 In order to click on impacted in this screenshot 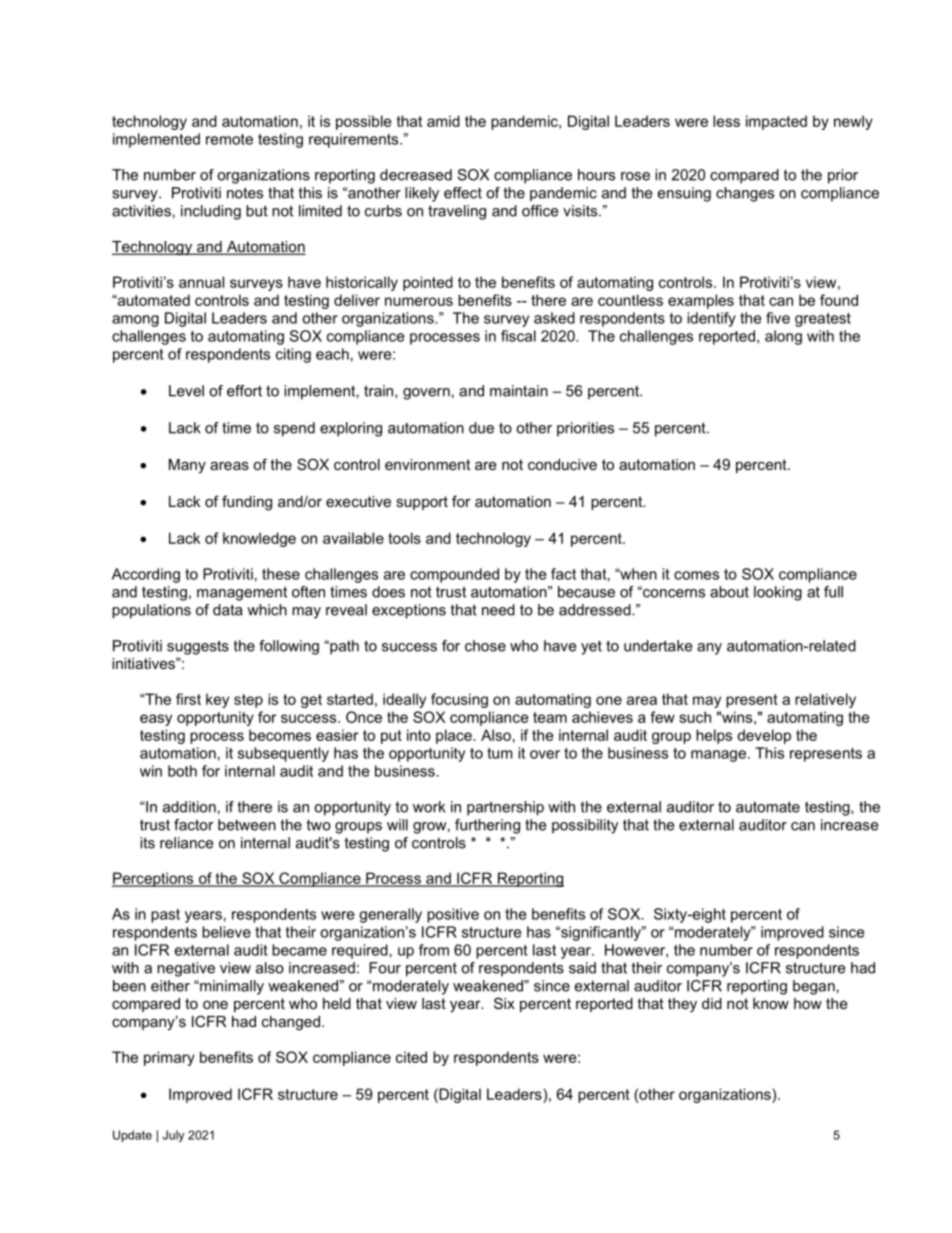, I will do `click(776, 122)`.
